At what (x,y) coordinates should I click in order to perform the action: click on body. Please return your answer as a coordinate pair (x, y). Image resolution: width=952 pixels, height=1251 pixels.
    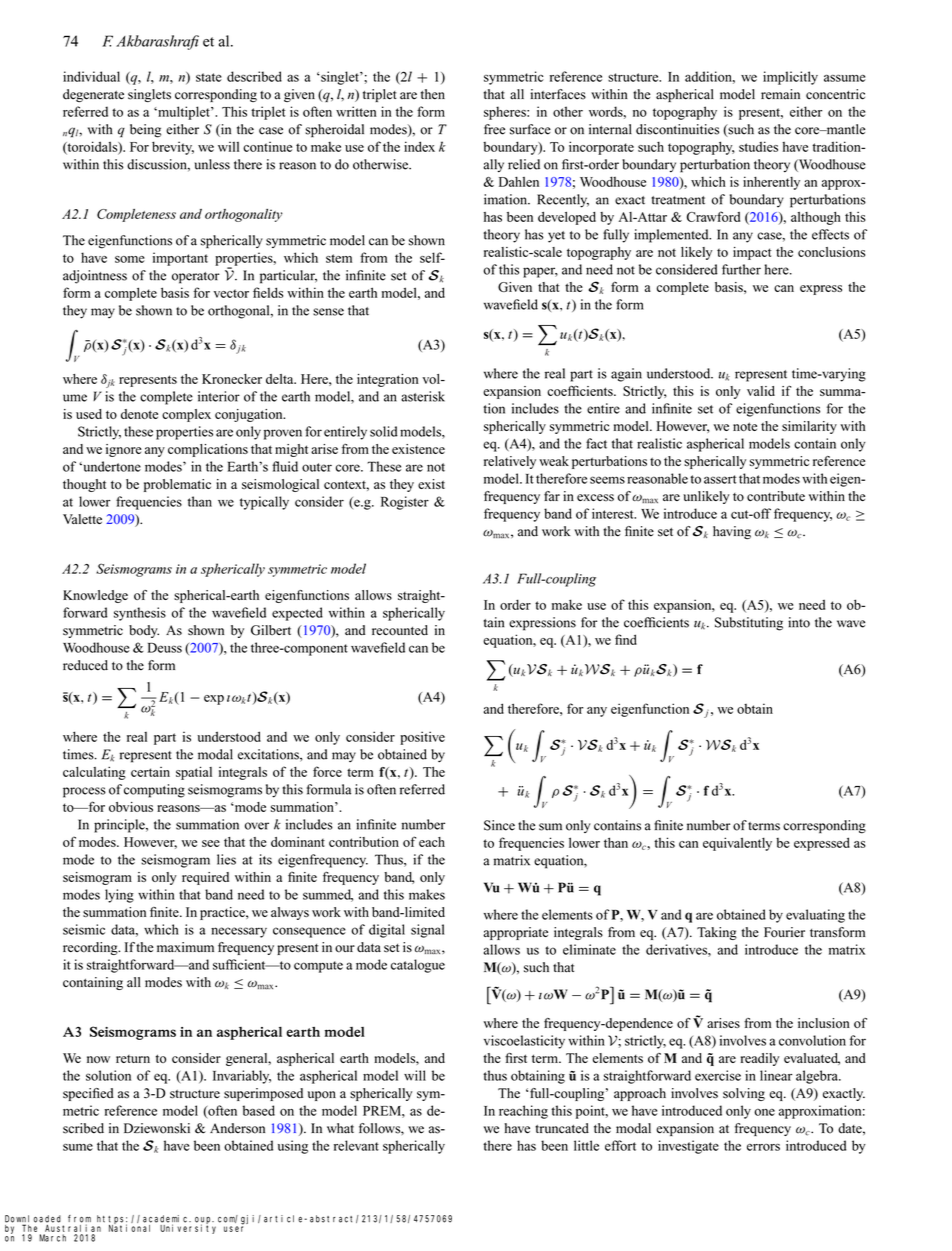
    Looking at the image, I should click on (144, 631).
